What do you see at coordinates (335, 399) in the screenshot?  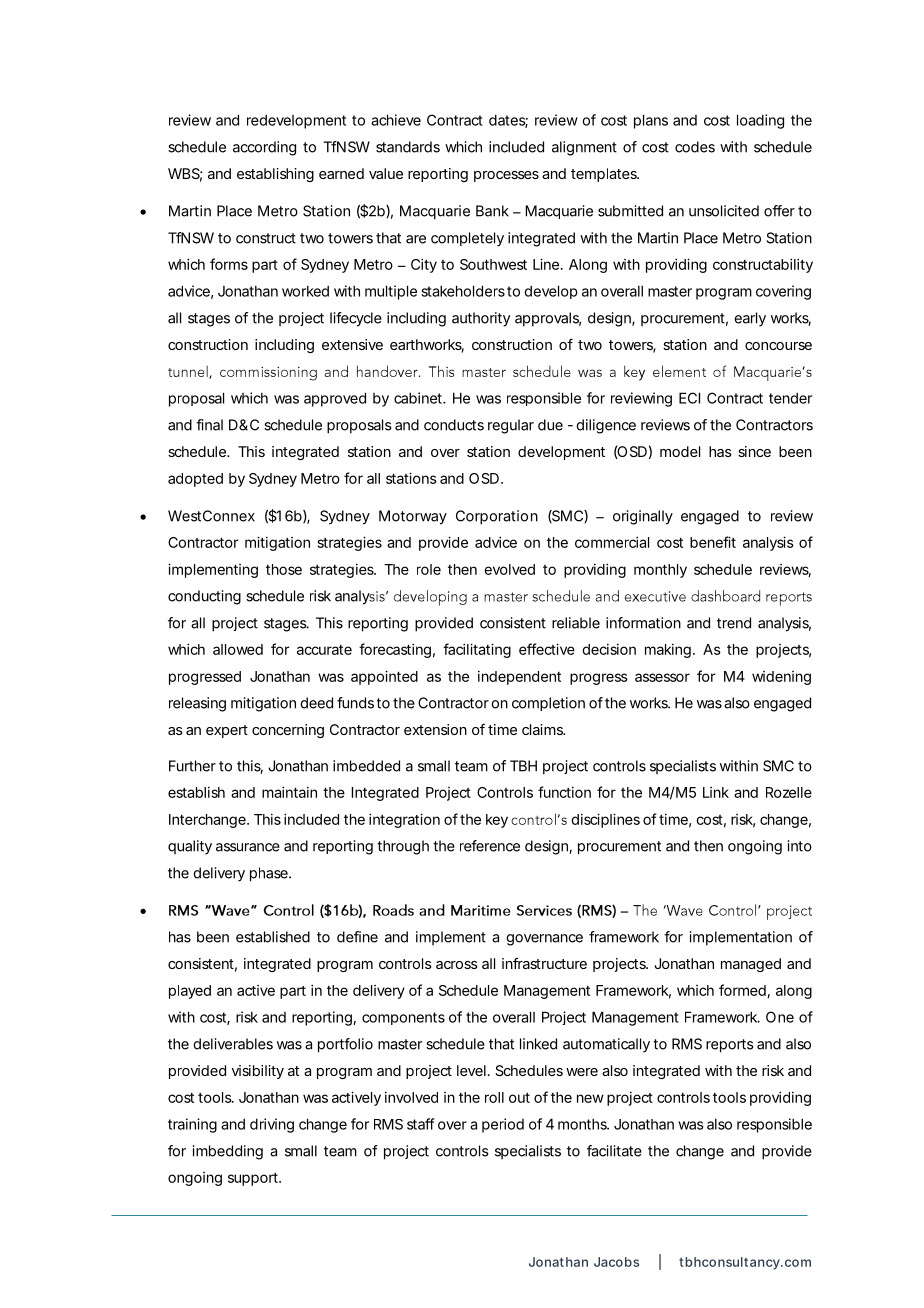 I see `approved` at bounding box center [335, 399].
